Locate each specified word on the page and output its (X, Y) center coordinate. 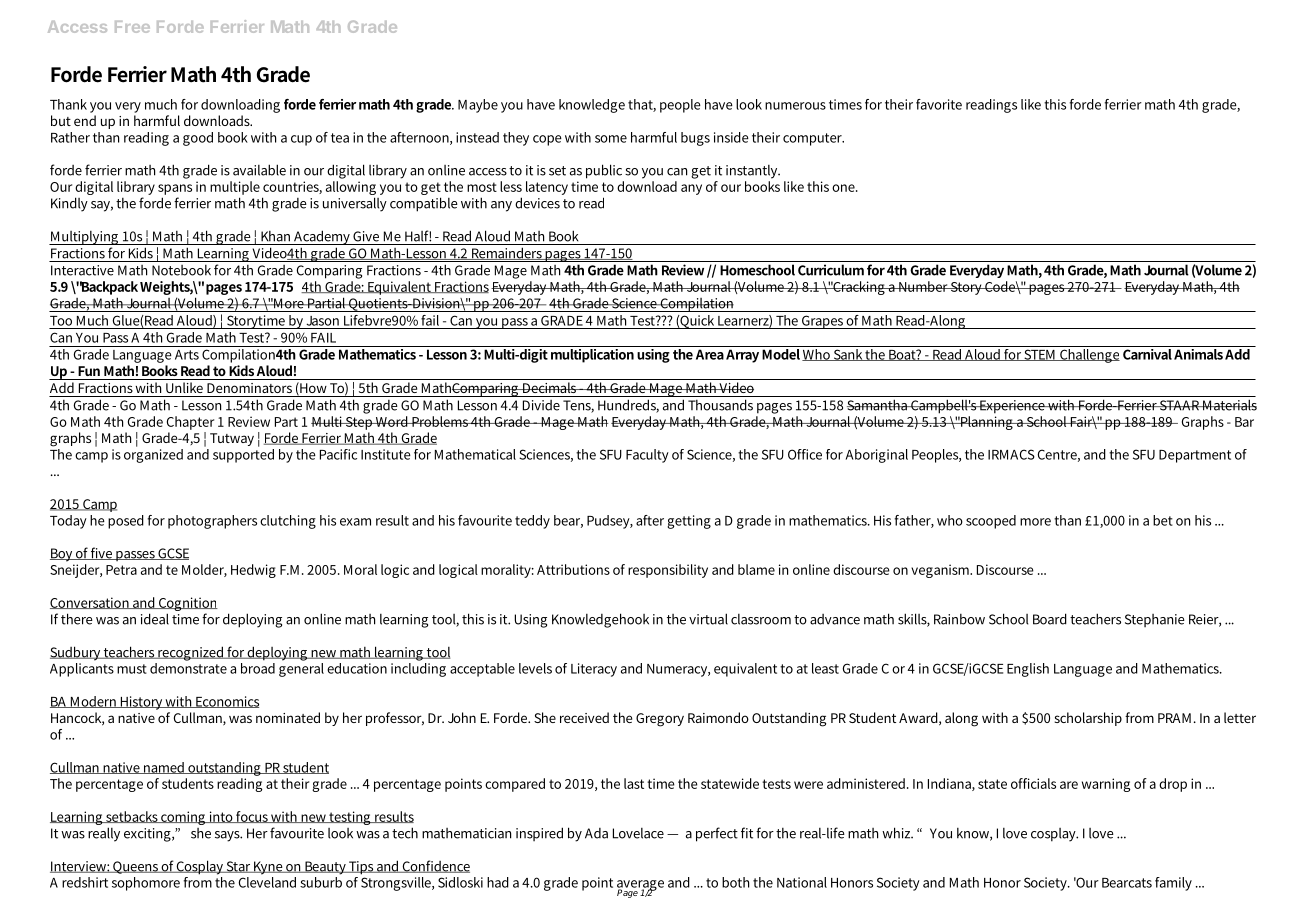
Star (238, 867)
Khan (275, 236)
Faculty (647, 456)
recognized (191, 653)
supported (243, 454)
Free (132, 27)
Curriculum (831, 270)
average (640, 886)
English (1028, 670)
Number (923, 286)
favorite (939, 104)
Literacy (594, 670)
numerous (795, 106)
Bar (1244, 422)
